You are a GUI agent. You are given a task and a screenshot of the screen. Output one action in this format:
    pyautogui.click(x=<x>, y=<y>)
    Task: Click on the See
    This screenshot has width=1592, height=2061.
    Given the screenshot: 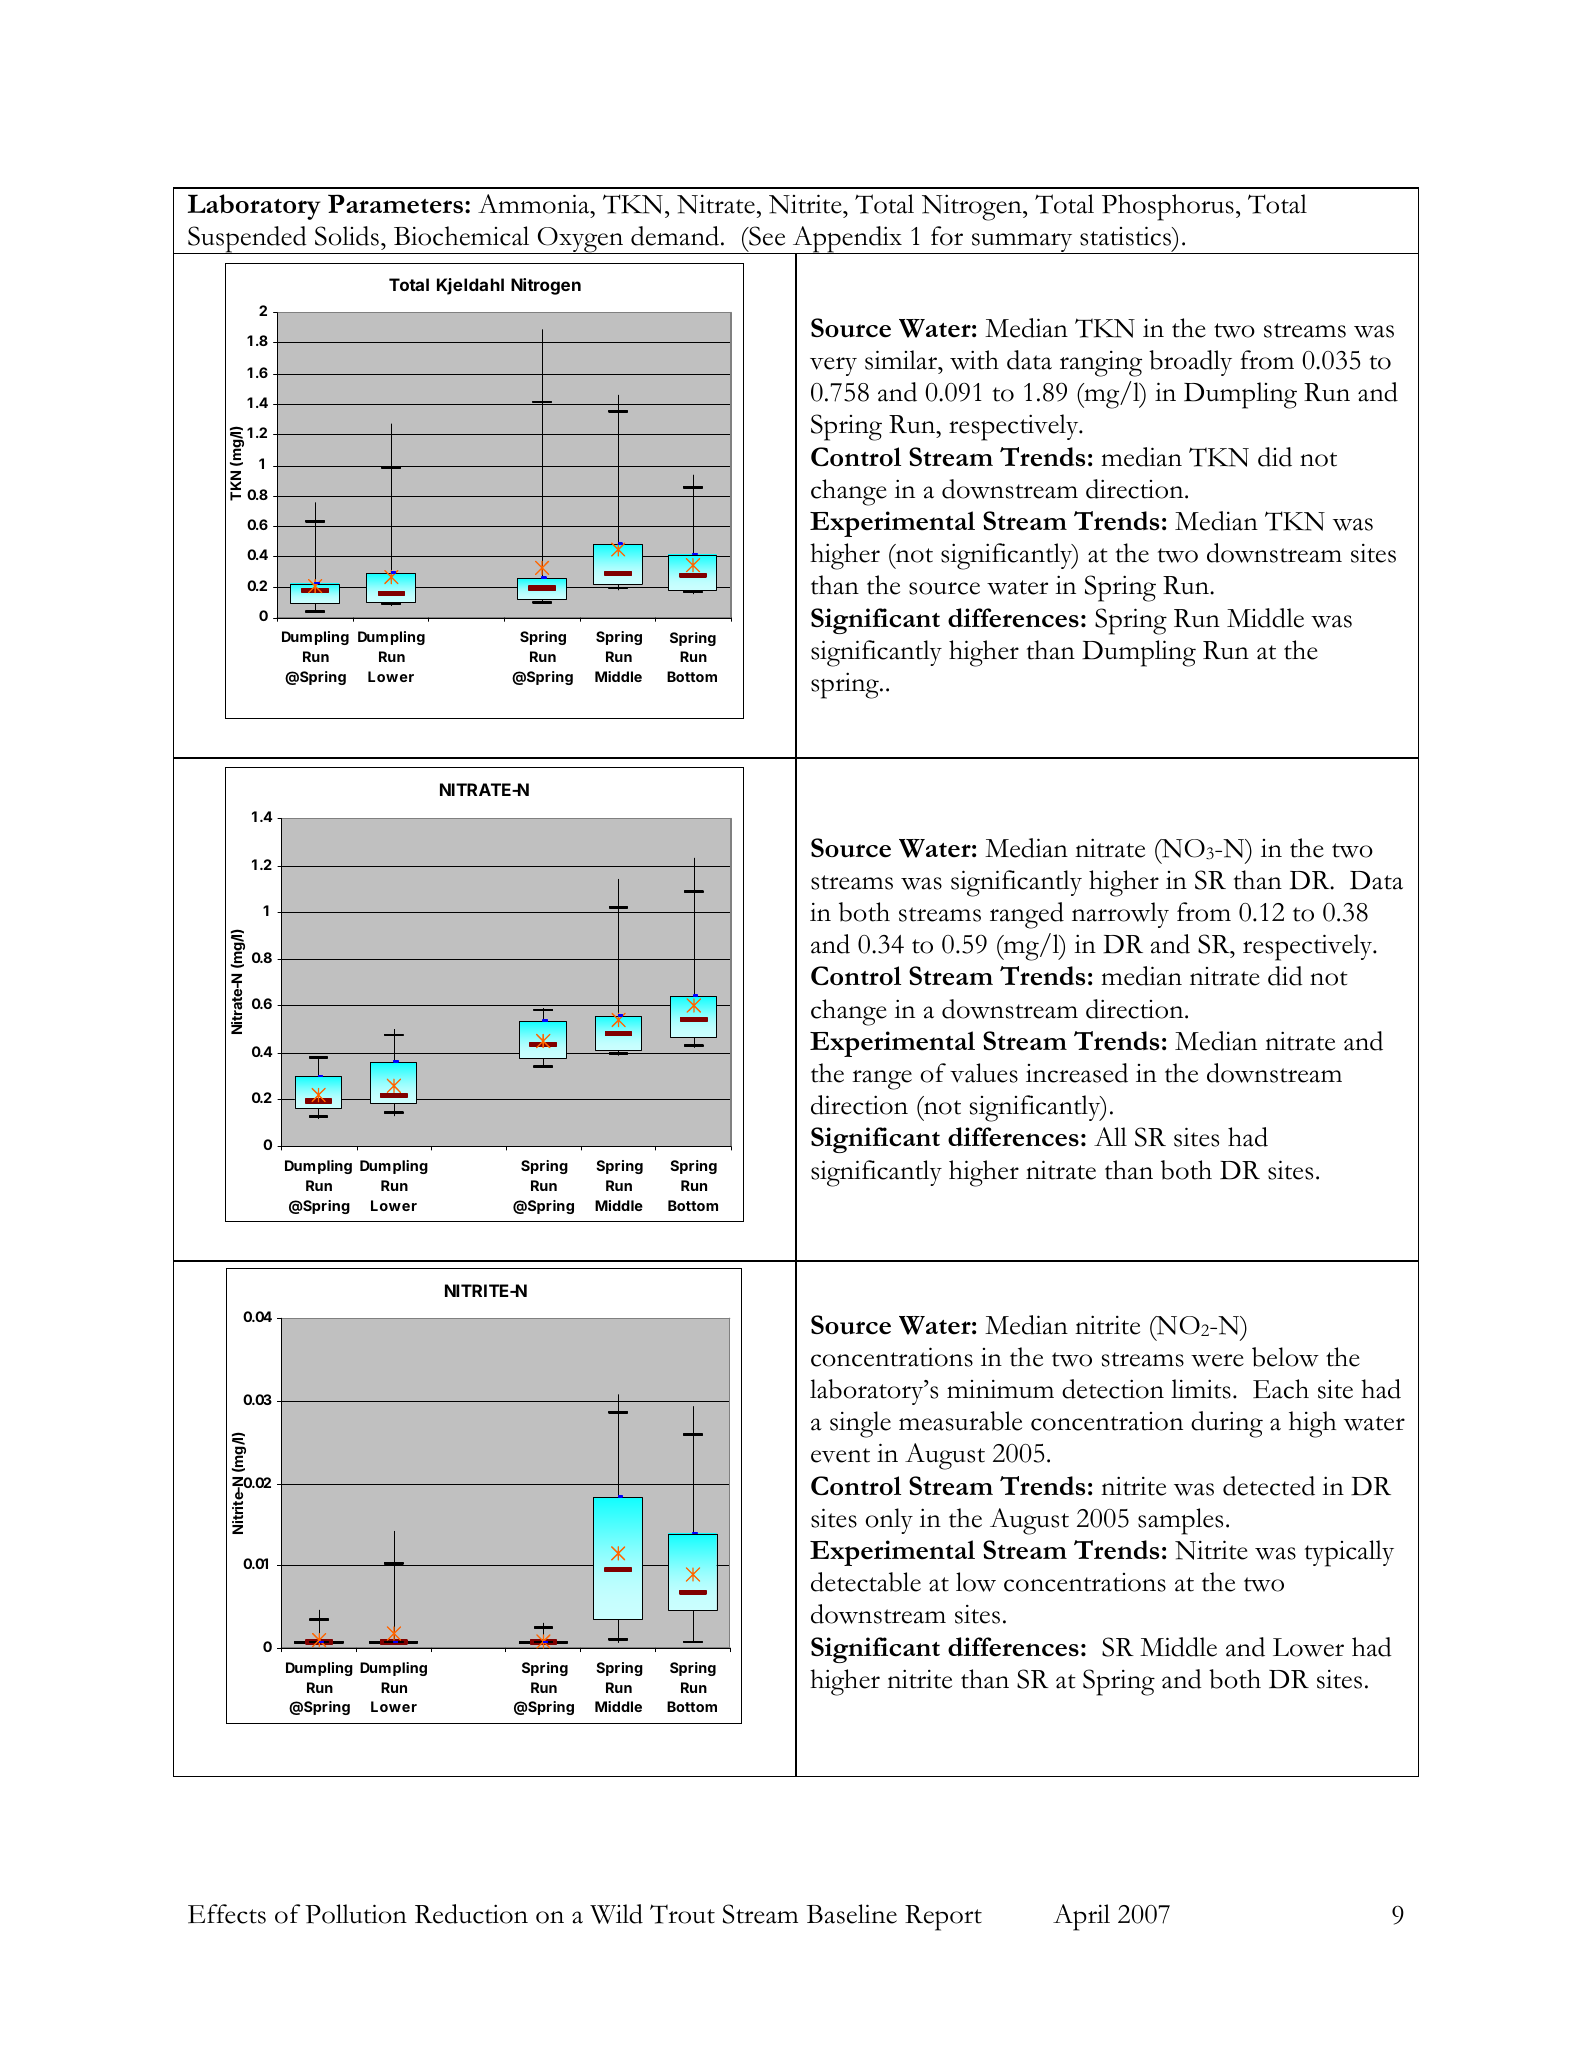 What is the action you would take?
    pyautogui.click(x=766, y=236)
